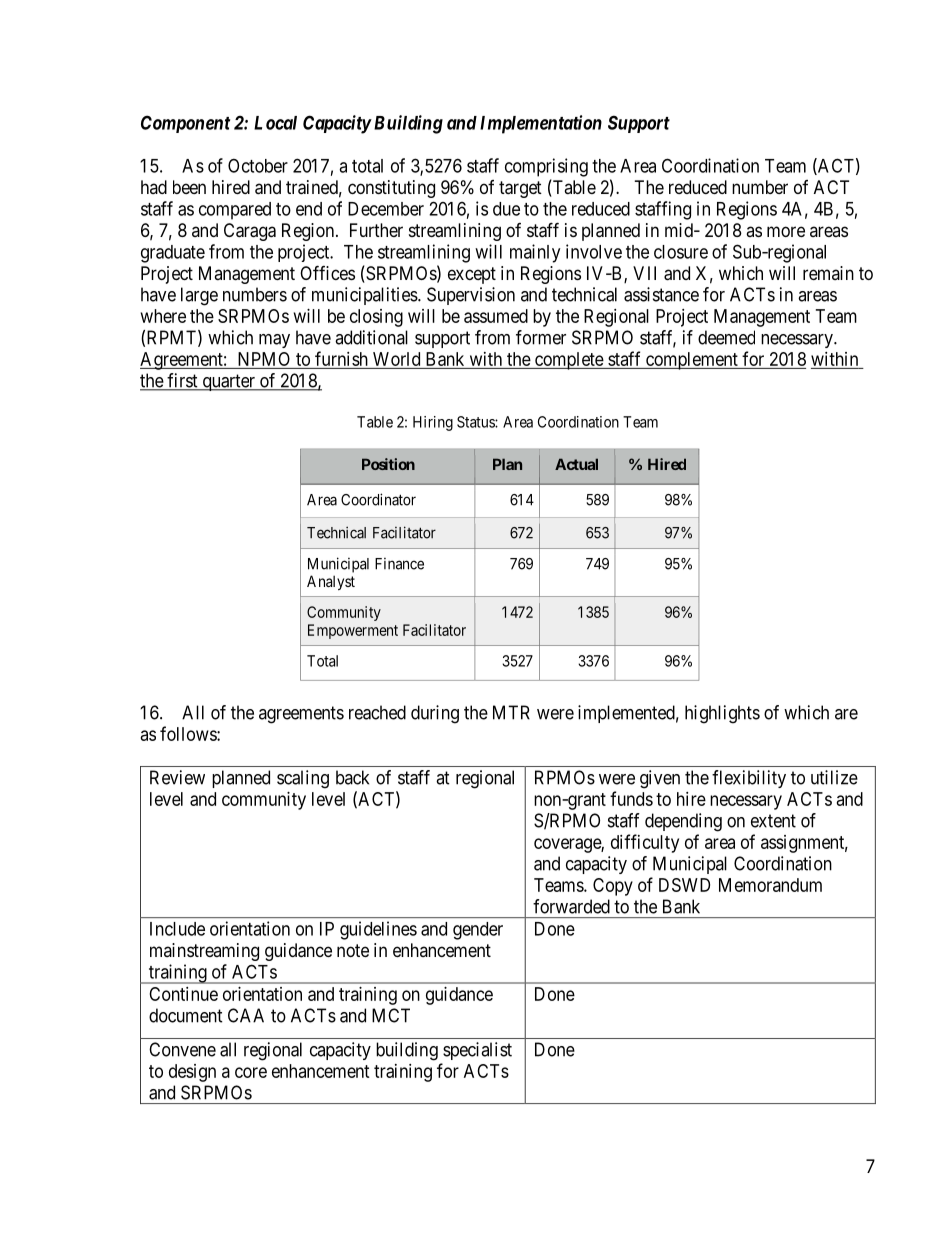 Image resolution: width=952 pixels, height=1233 pixels. I want to click on specialist, so click(477, 1051).
